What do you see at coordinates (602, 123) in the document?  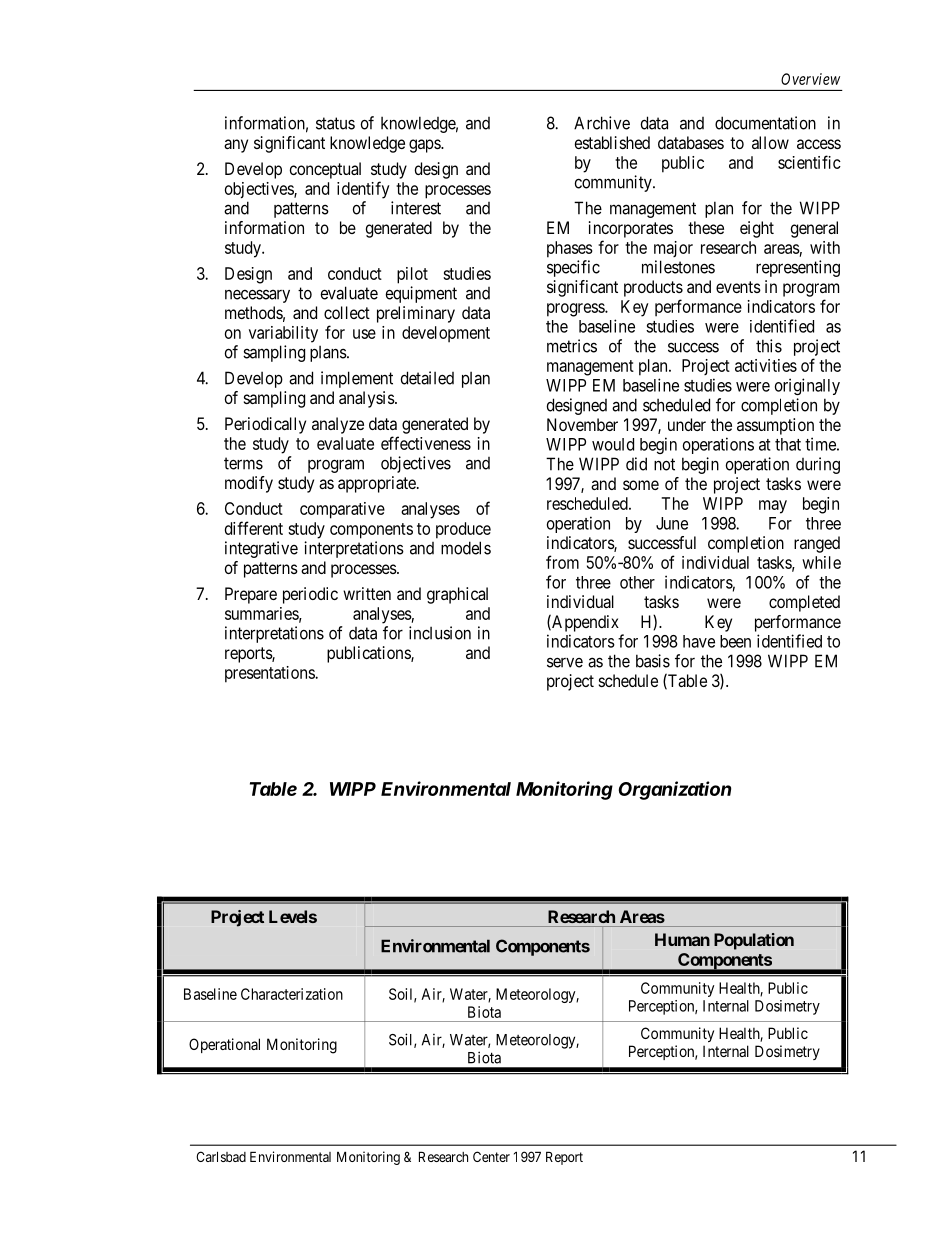 I see `Archive` at bounding box center [602, 123].
